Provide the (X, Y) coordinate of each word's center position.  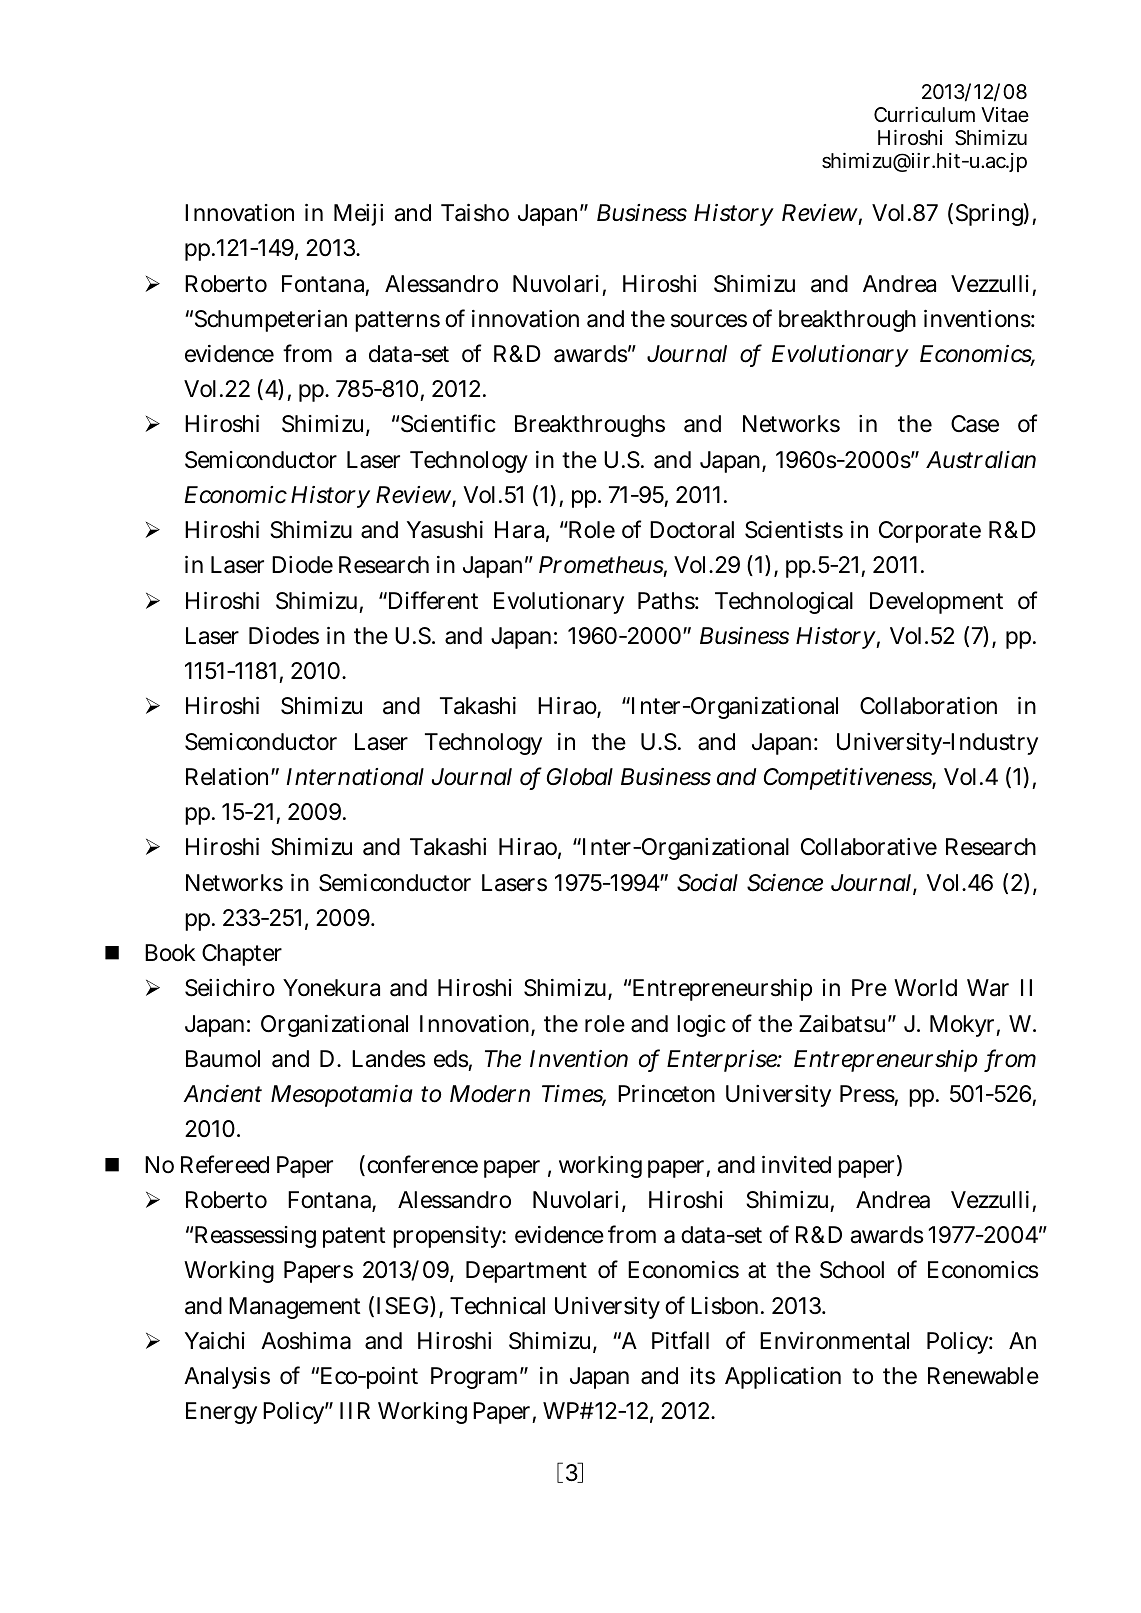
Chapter (242, 955)
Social (707, 883)
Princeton (666, 1094)
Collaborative (869, 847)
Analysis (227, 1378)
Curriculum (924, 114)
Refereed (225, 1164)
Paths (666, 601)
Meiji (358, 215)
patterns (397, 321)
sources (709, 321)
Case (975, 424)
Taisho (475, 213)
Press (867, 1094)
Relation (229, 777)
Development (936, 603)
